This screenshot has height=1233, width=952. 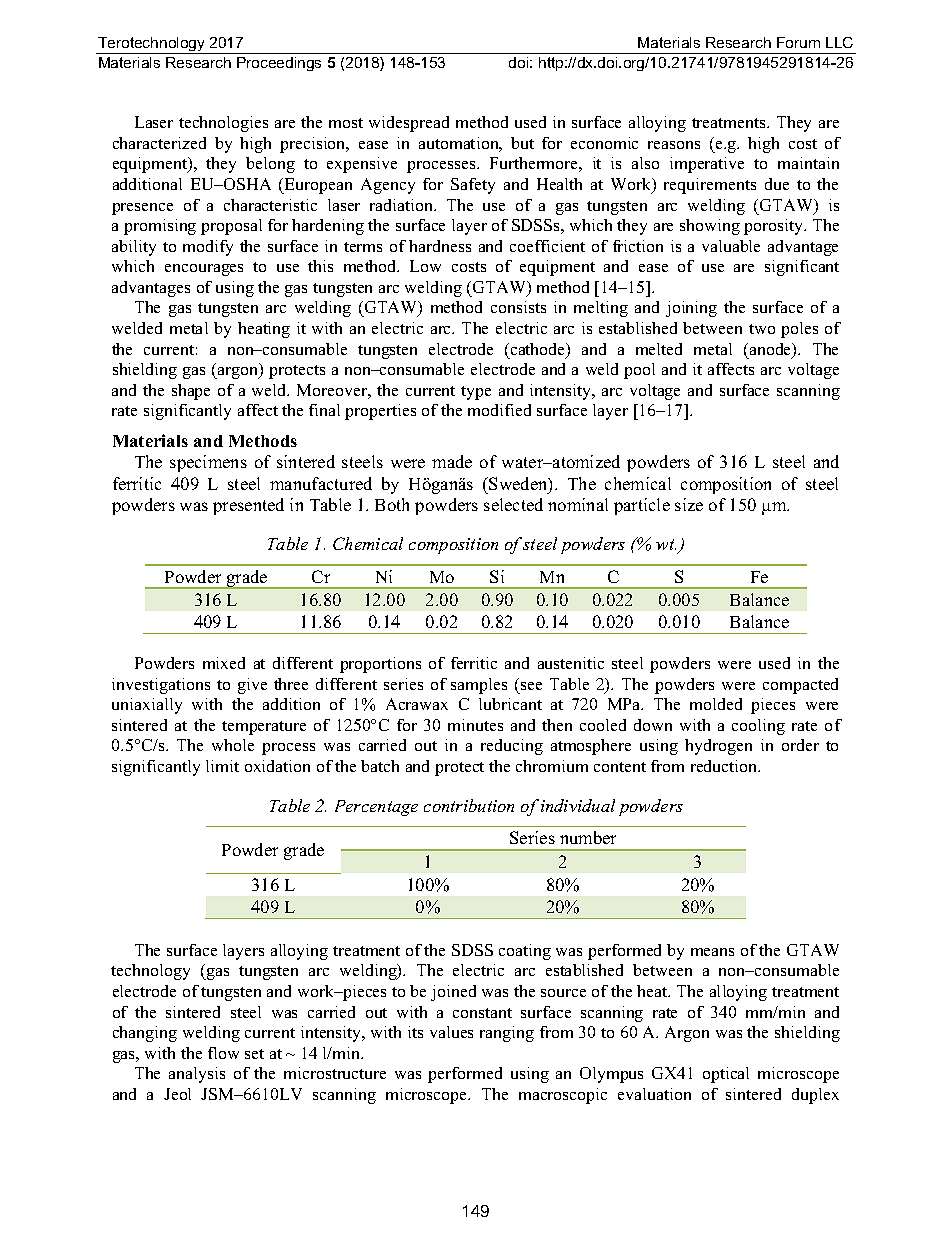 I want to click on presented, so click(x=248, y=506).
